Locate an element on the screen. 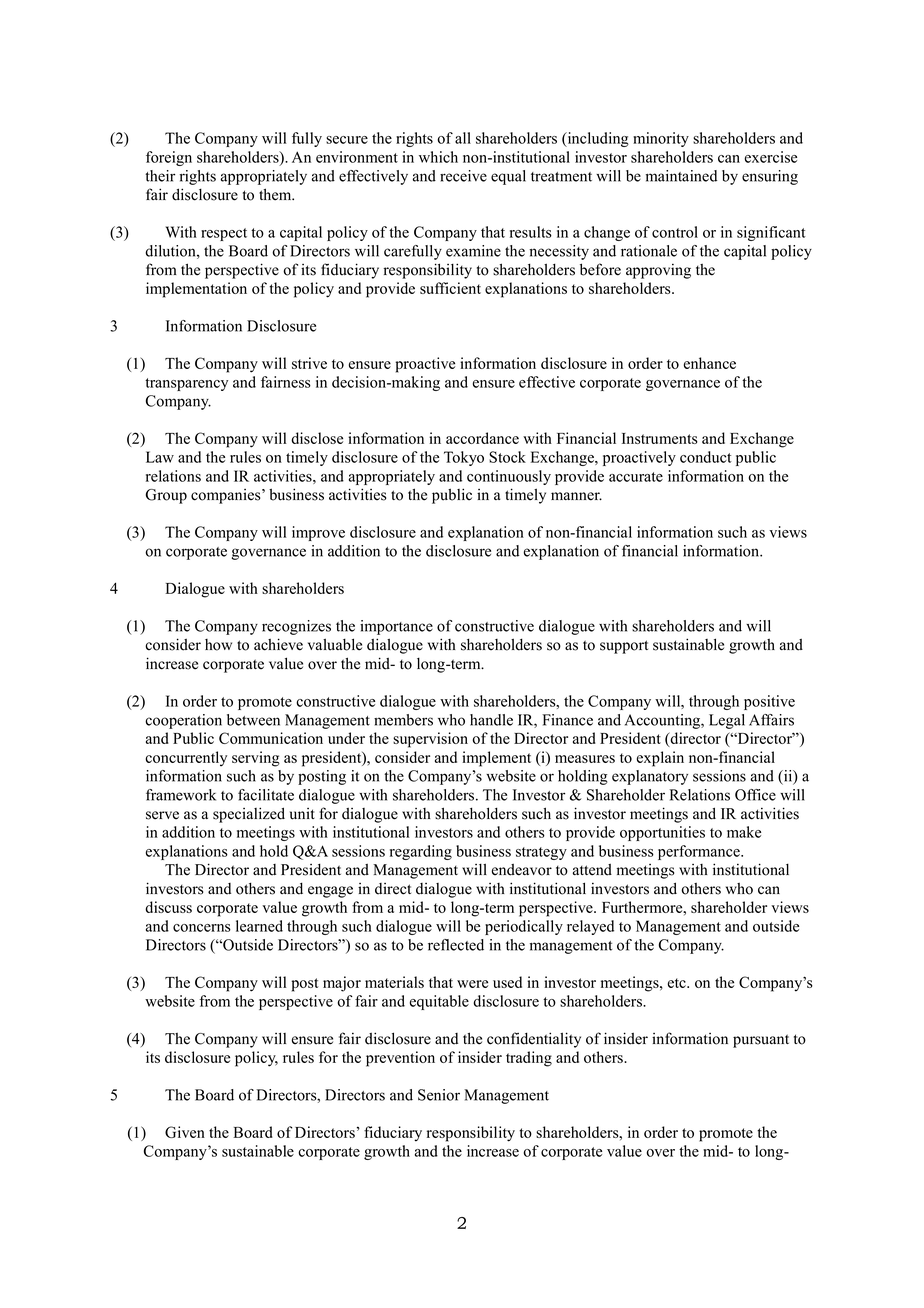  sufficient is located at coordinates (450, 288).
